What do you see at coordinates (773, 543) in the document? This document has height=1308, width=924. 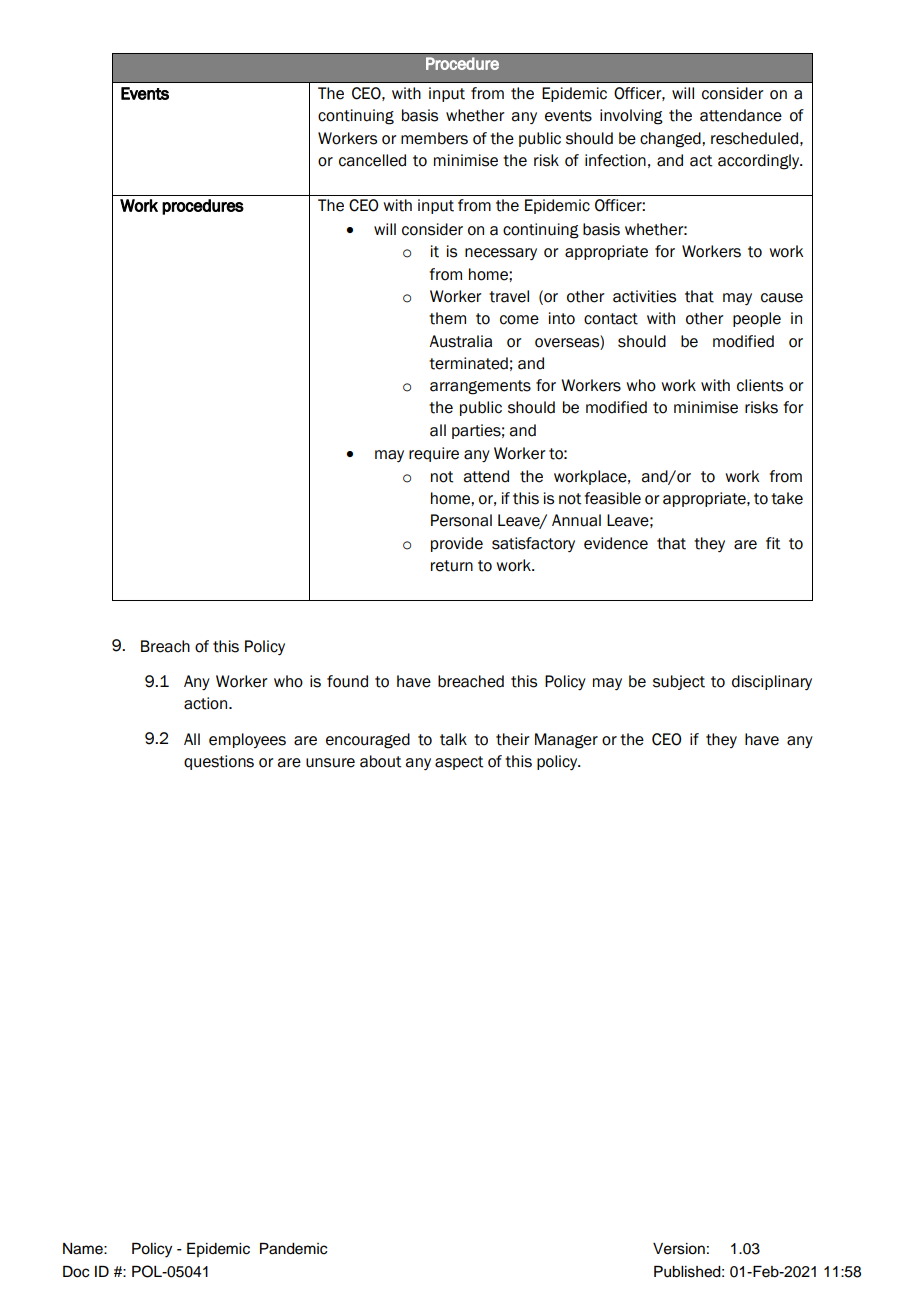 I see `fit` at bounding box center [773, 543].
